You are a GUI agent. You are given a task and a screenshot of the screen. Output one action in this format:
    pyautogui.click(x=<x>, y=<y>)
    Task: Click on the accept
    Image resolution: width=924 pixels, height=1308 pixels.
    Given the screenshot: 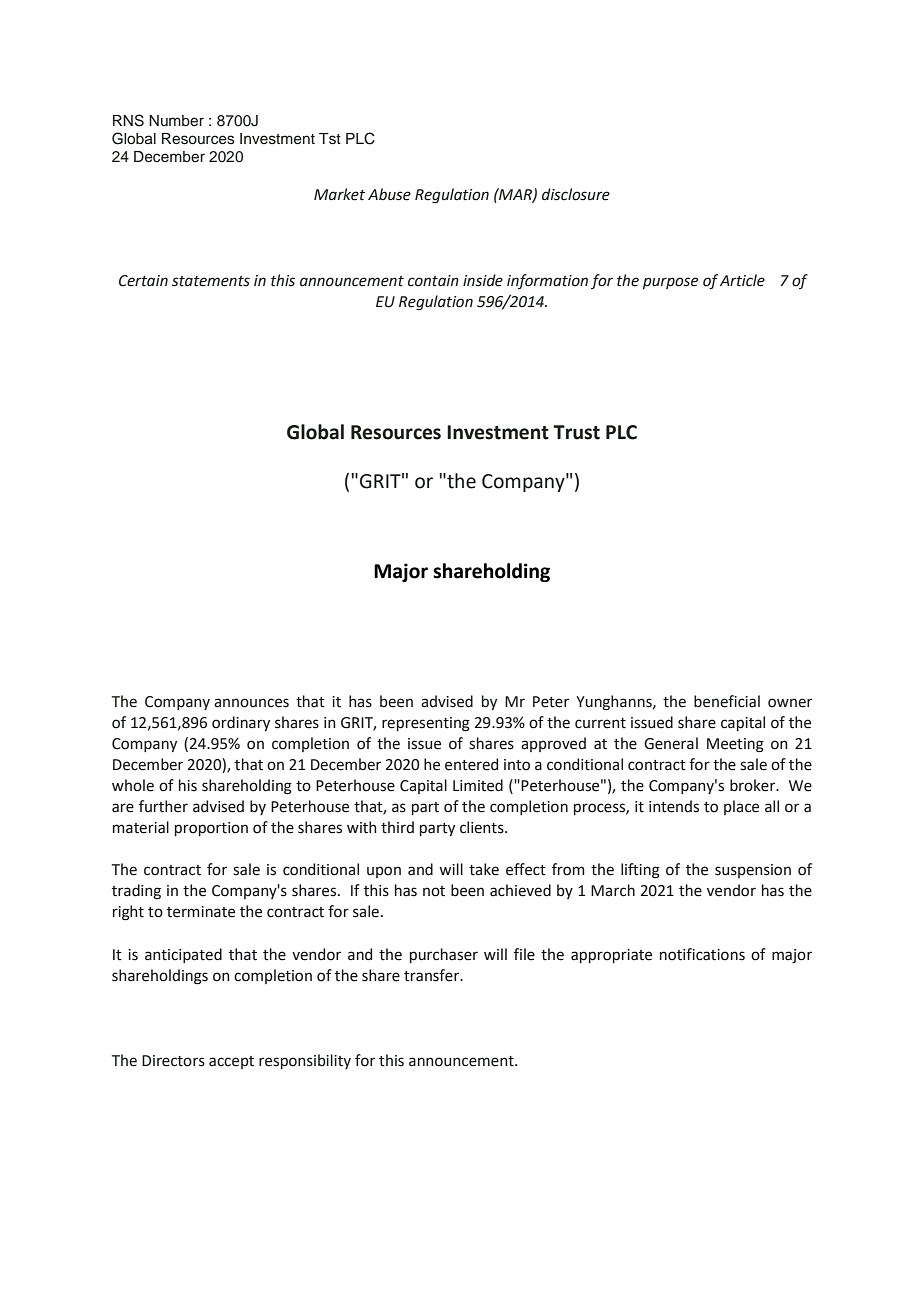 What is the action you would take?
    pyautogui.click(x=231, y=1062)
